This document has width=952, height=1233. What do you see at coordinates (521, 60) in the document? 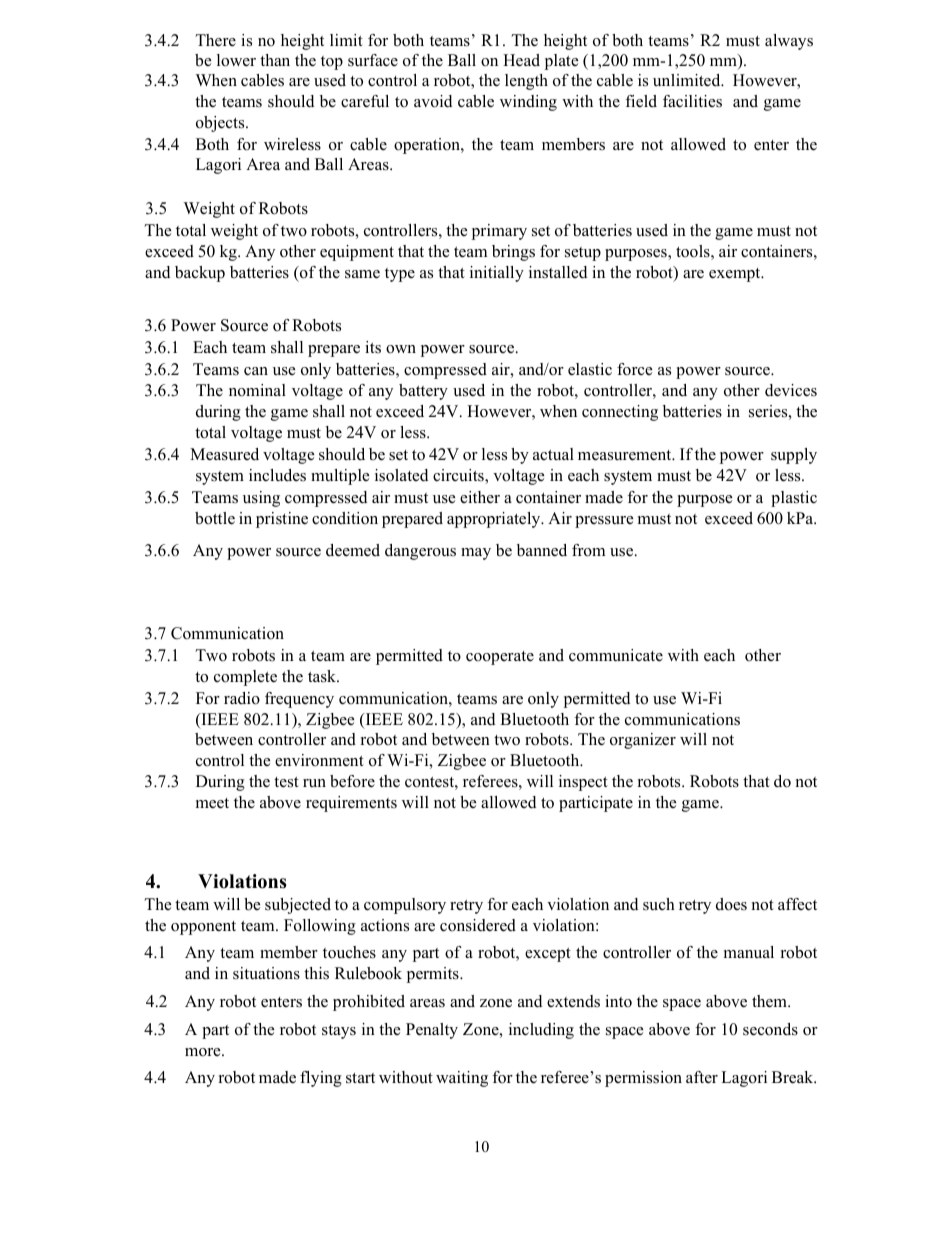
I see `Head` at bounding box center [521, 60].
